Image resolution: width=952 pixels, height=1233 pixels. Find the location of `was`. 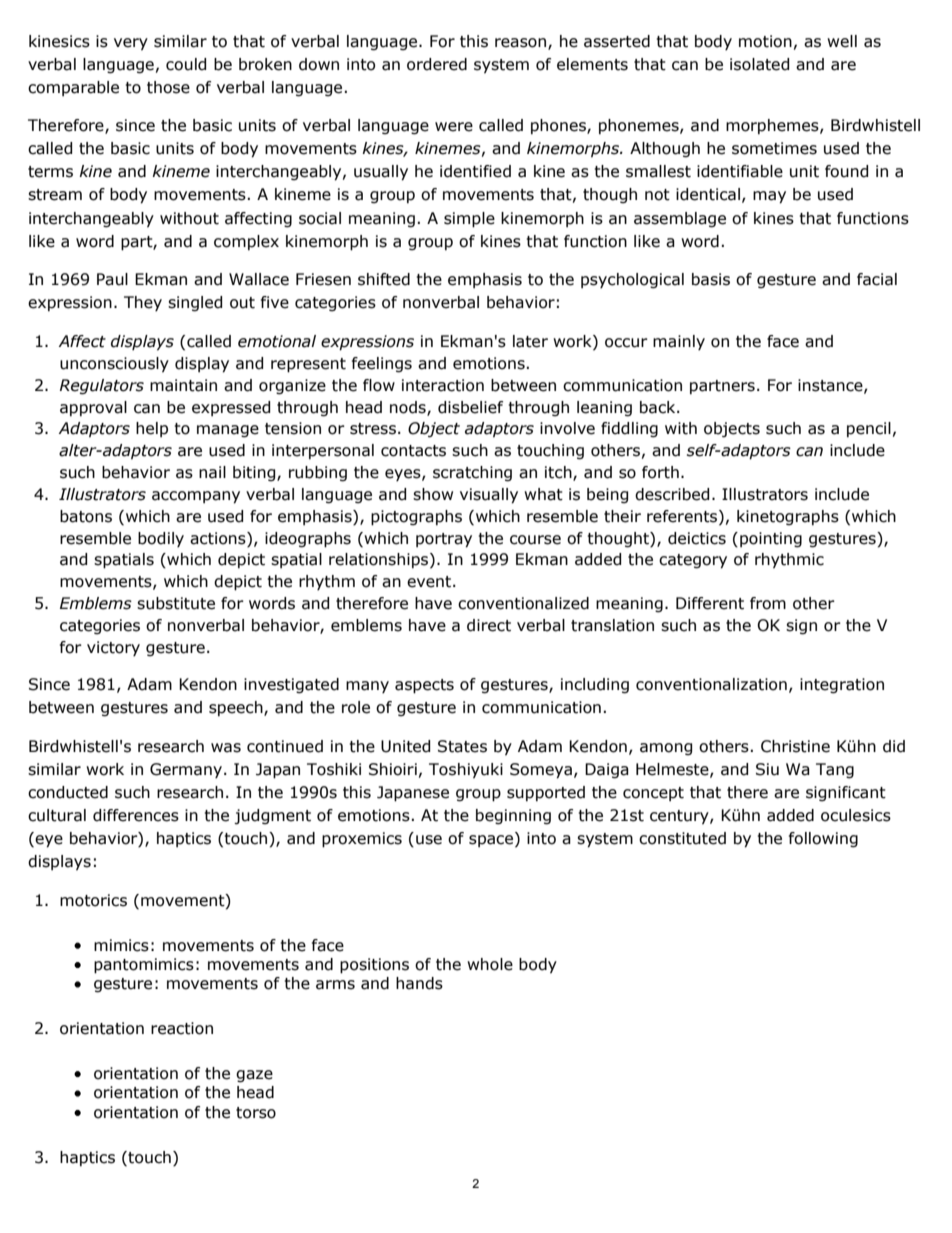

was is located at coordinates (226, 748).
